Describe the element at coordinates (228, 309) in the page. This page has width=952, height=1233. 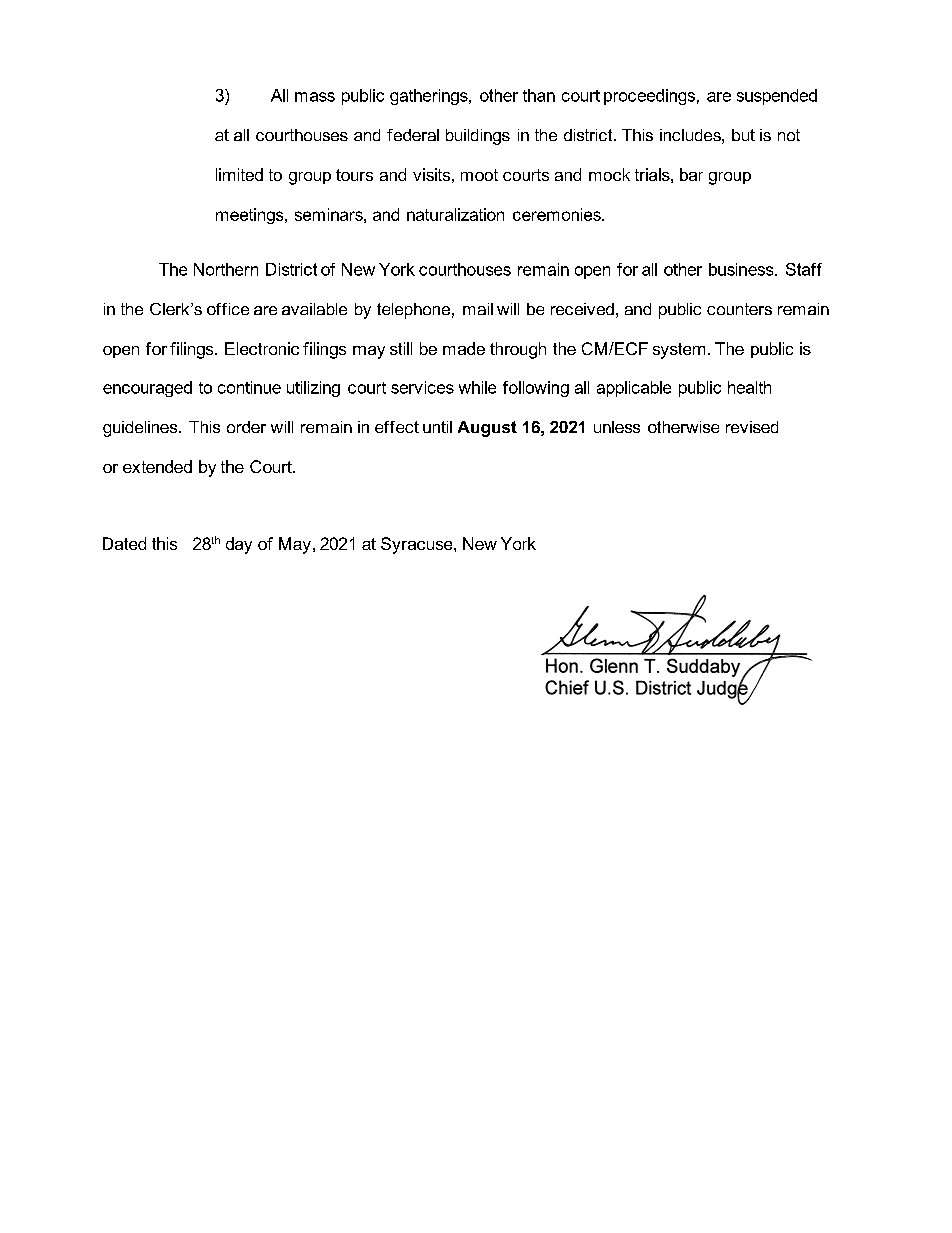
I see `office` at that location.
